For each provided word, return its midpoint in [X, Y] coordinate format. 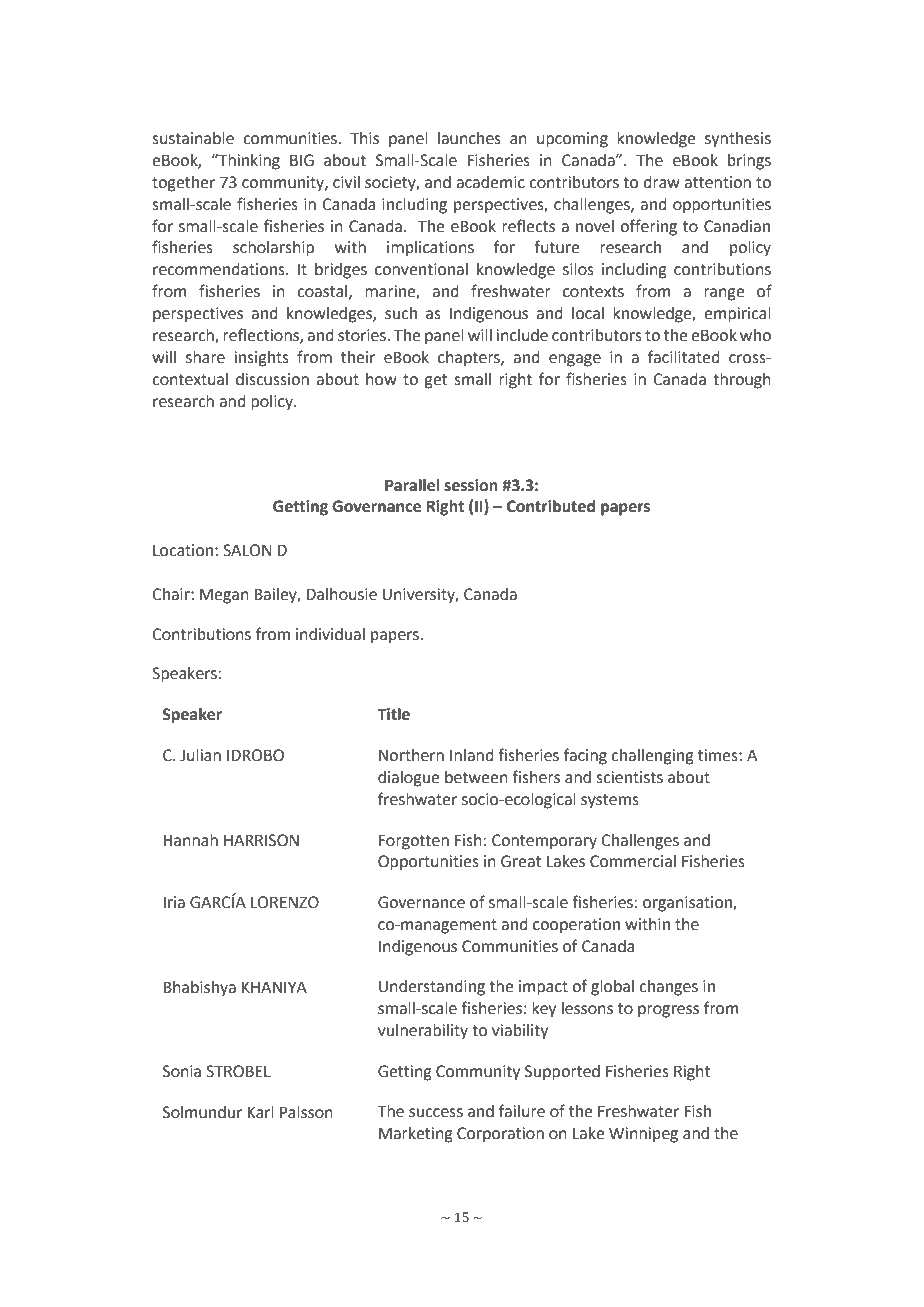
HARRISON [261, 840]
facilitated [684, 357]
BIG [302, 160]
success [436, 1113]
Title [393, 714]
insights [262, 359]
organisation [688, 904]
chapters [470, 359]
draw [661, 182]
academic [490, 182]
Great [521, 861]
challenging [652, 757]
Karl [260, 1112]
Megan [224, 596]
